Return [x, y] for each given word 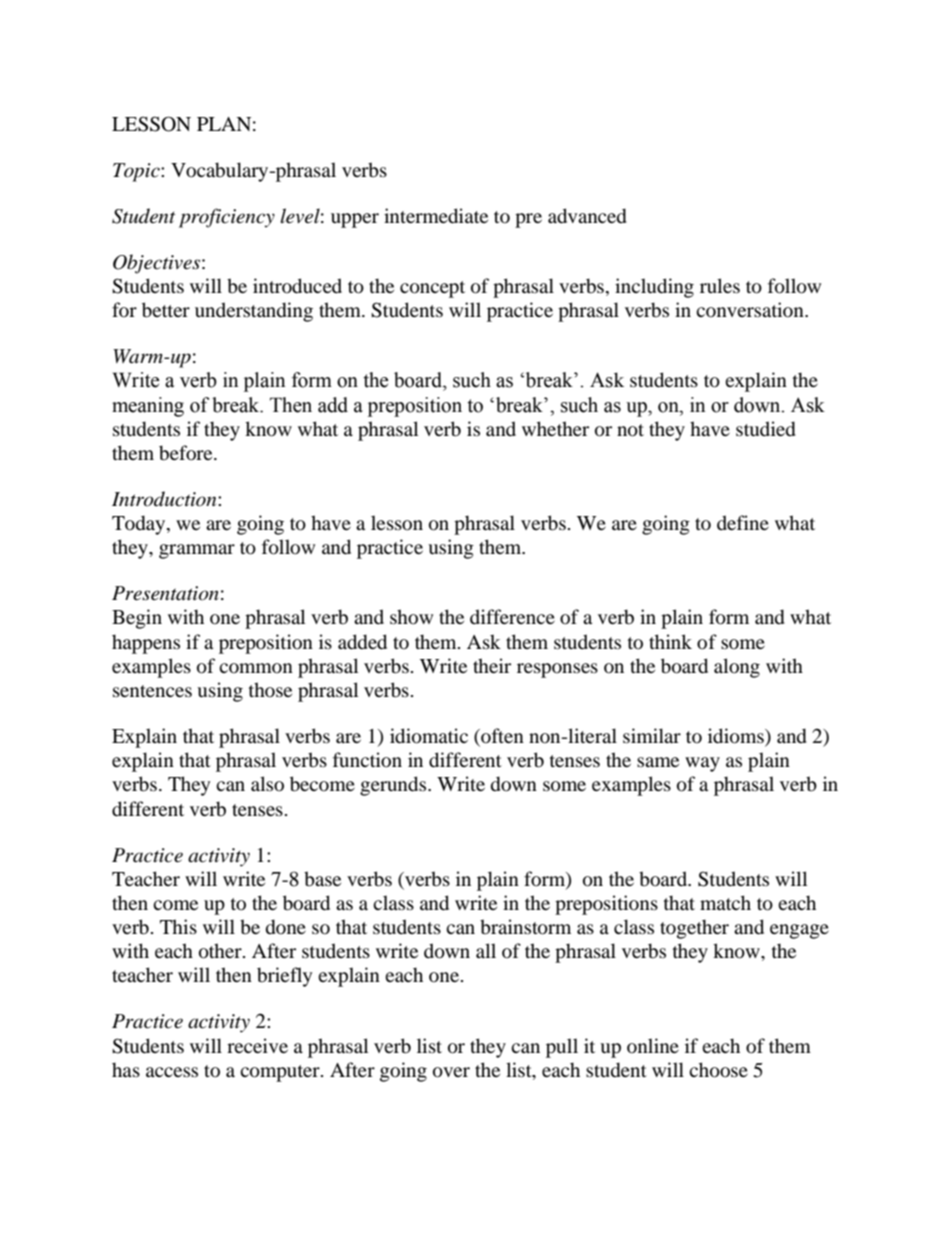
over [451, 1072]
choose [718, 1070]
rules [720, 285]
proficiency [227, 218]
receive [257, 1045]
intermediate [436, 216]
